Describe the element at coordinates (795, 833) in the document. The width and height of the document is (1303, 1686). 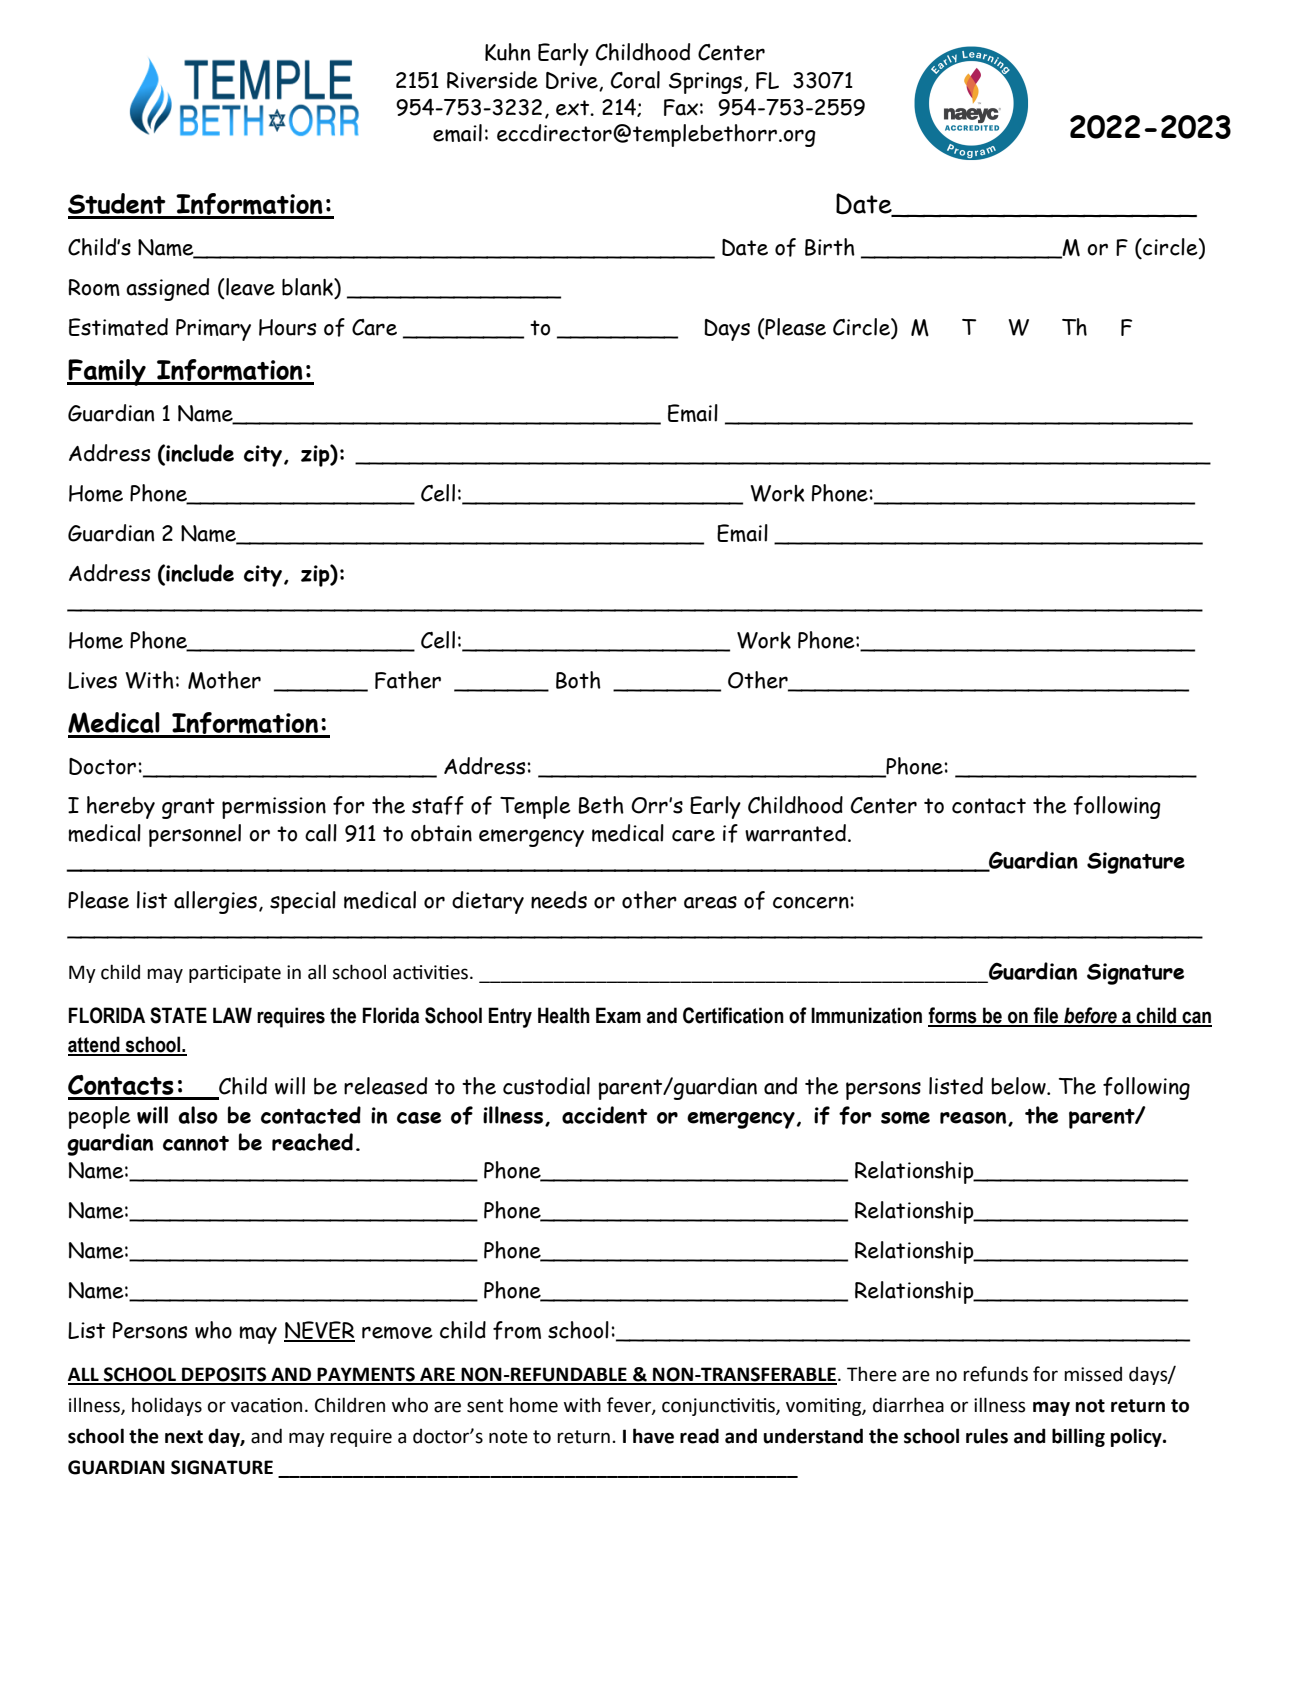
I see `warranted` at that location.
